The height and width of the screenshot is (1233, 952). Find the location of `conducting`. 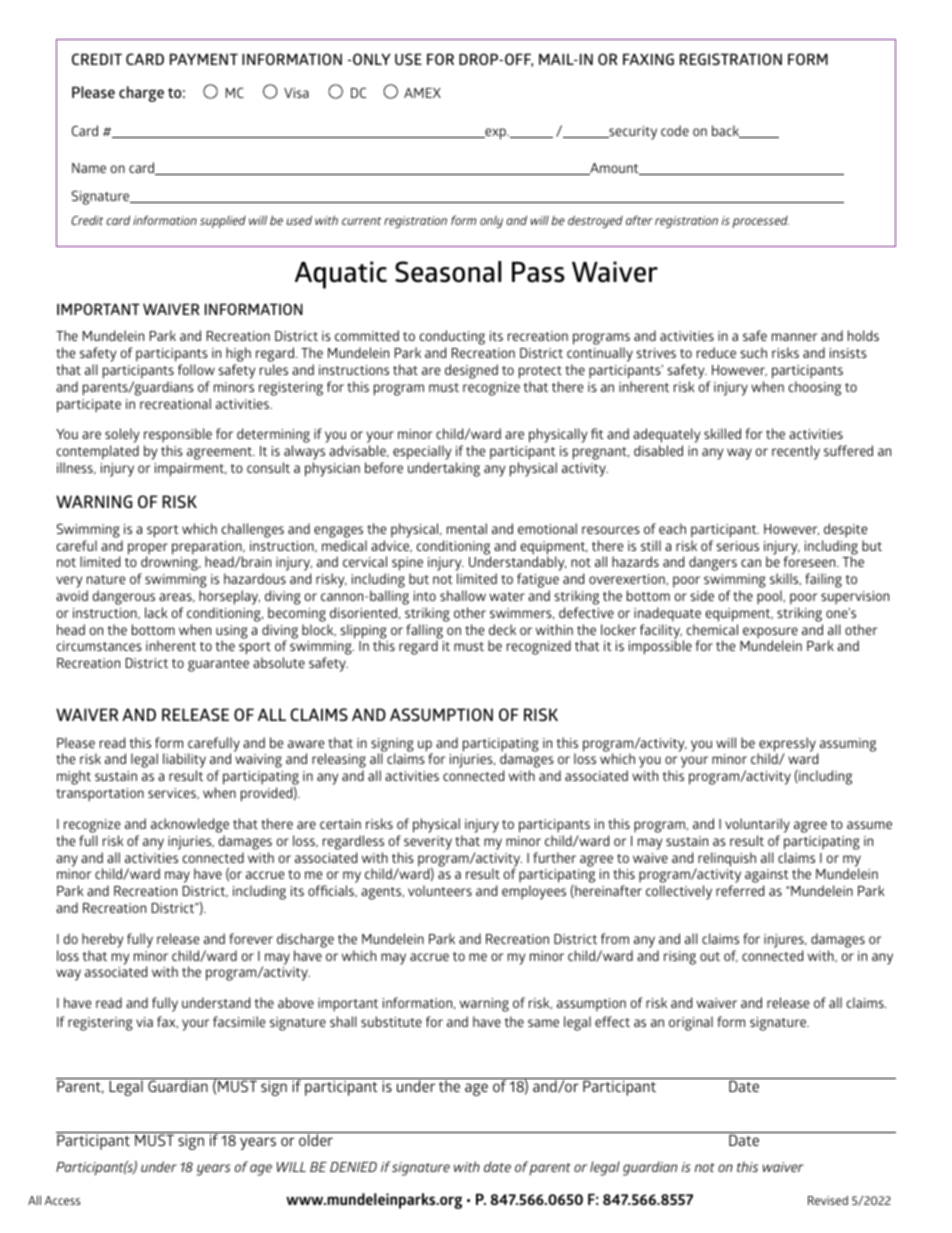

conducting is located at coordinates (452, 339).
